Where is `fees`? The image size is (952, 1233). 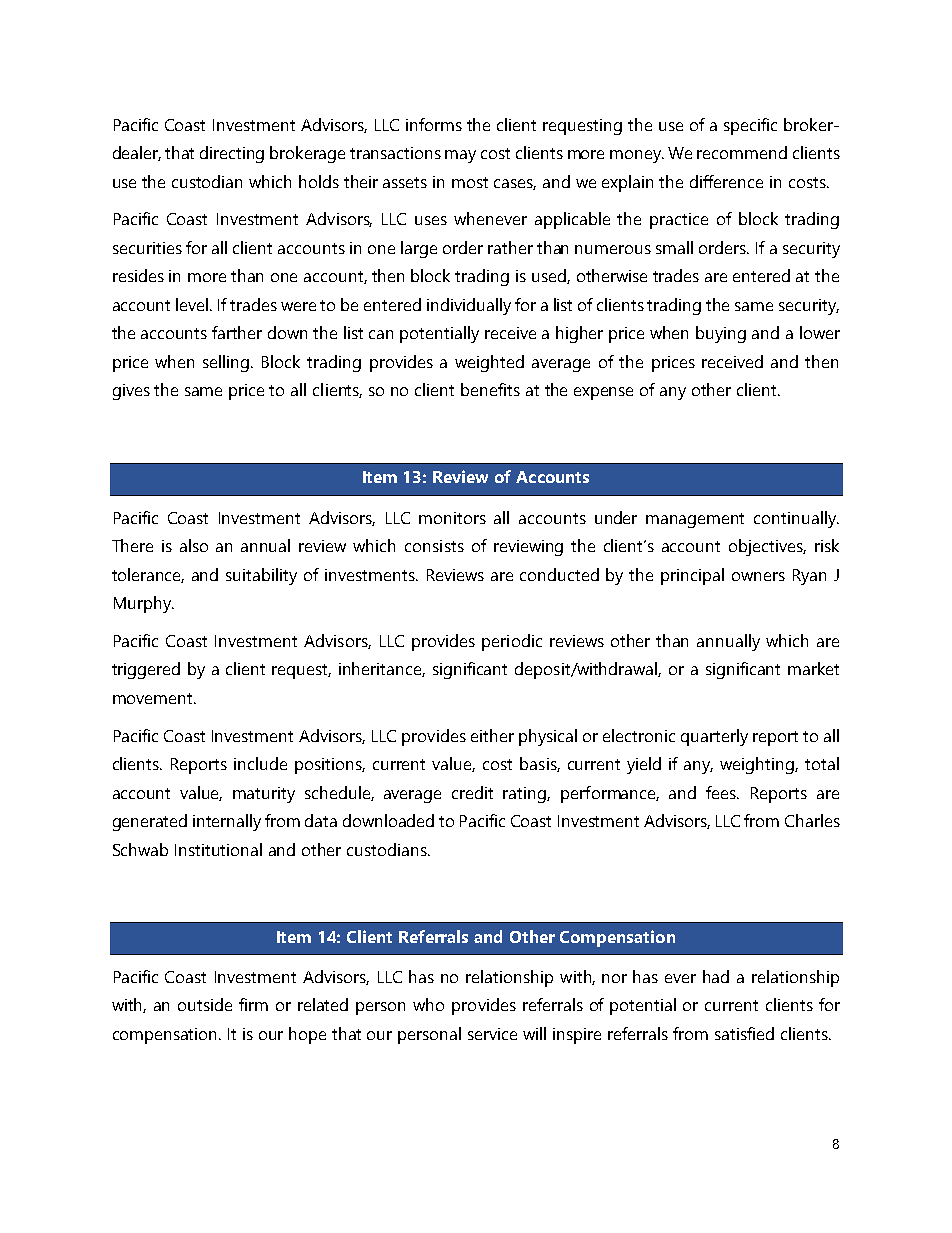
fees is located at coordinates (722, 792).
